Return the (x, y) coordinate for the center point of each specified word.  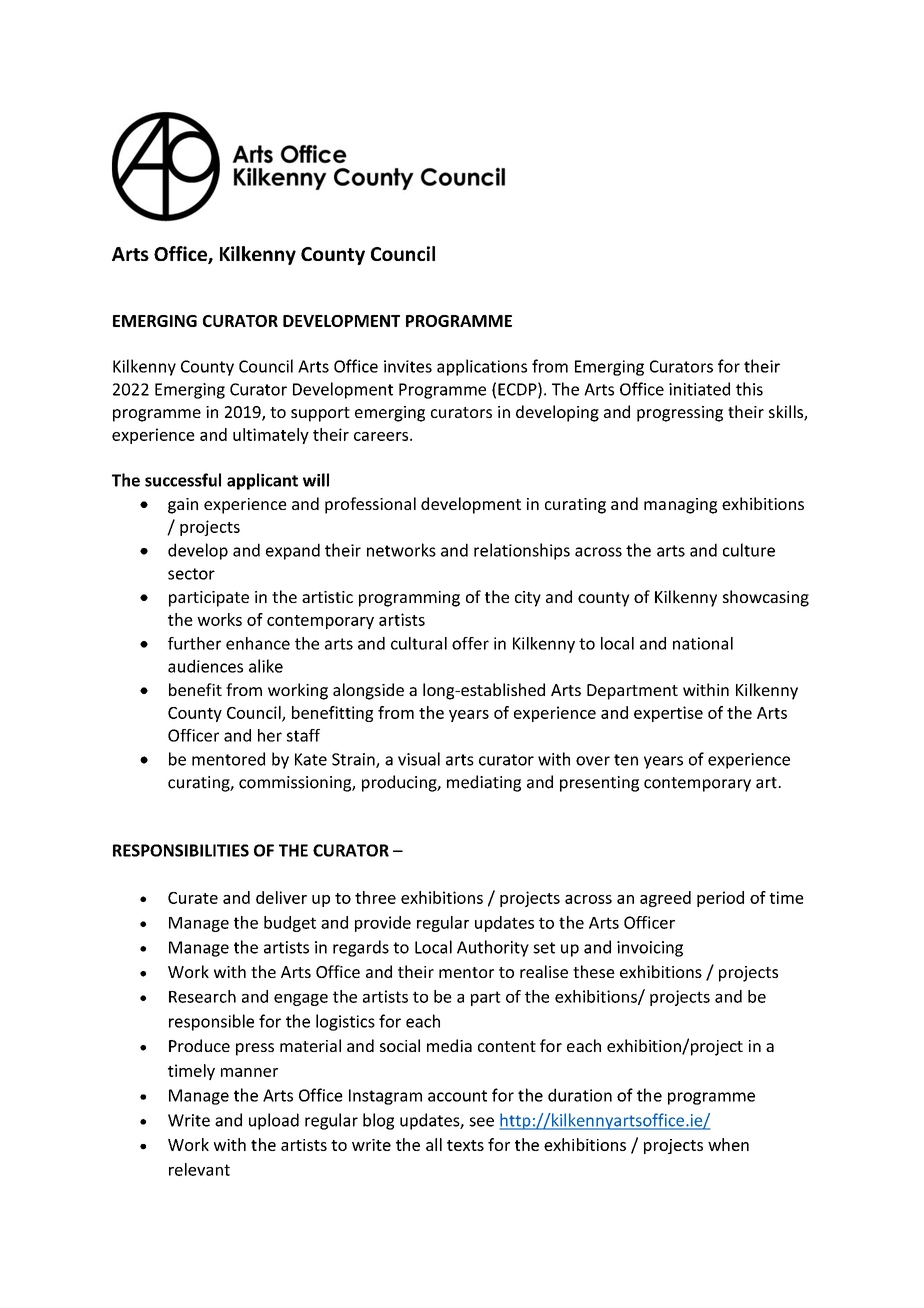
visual (419, 759)
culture (749, 550)
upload (274, 1121)
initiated (699, 389)
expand (293, 551)
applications (482, 367)
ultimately (271, 436)
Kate (311, 759)
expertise (668, 714)
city (528, 599)
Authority (493, 948)
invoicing (650, 949)
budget (290, 924)
